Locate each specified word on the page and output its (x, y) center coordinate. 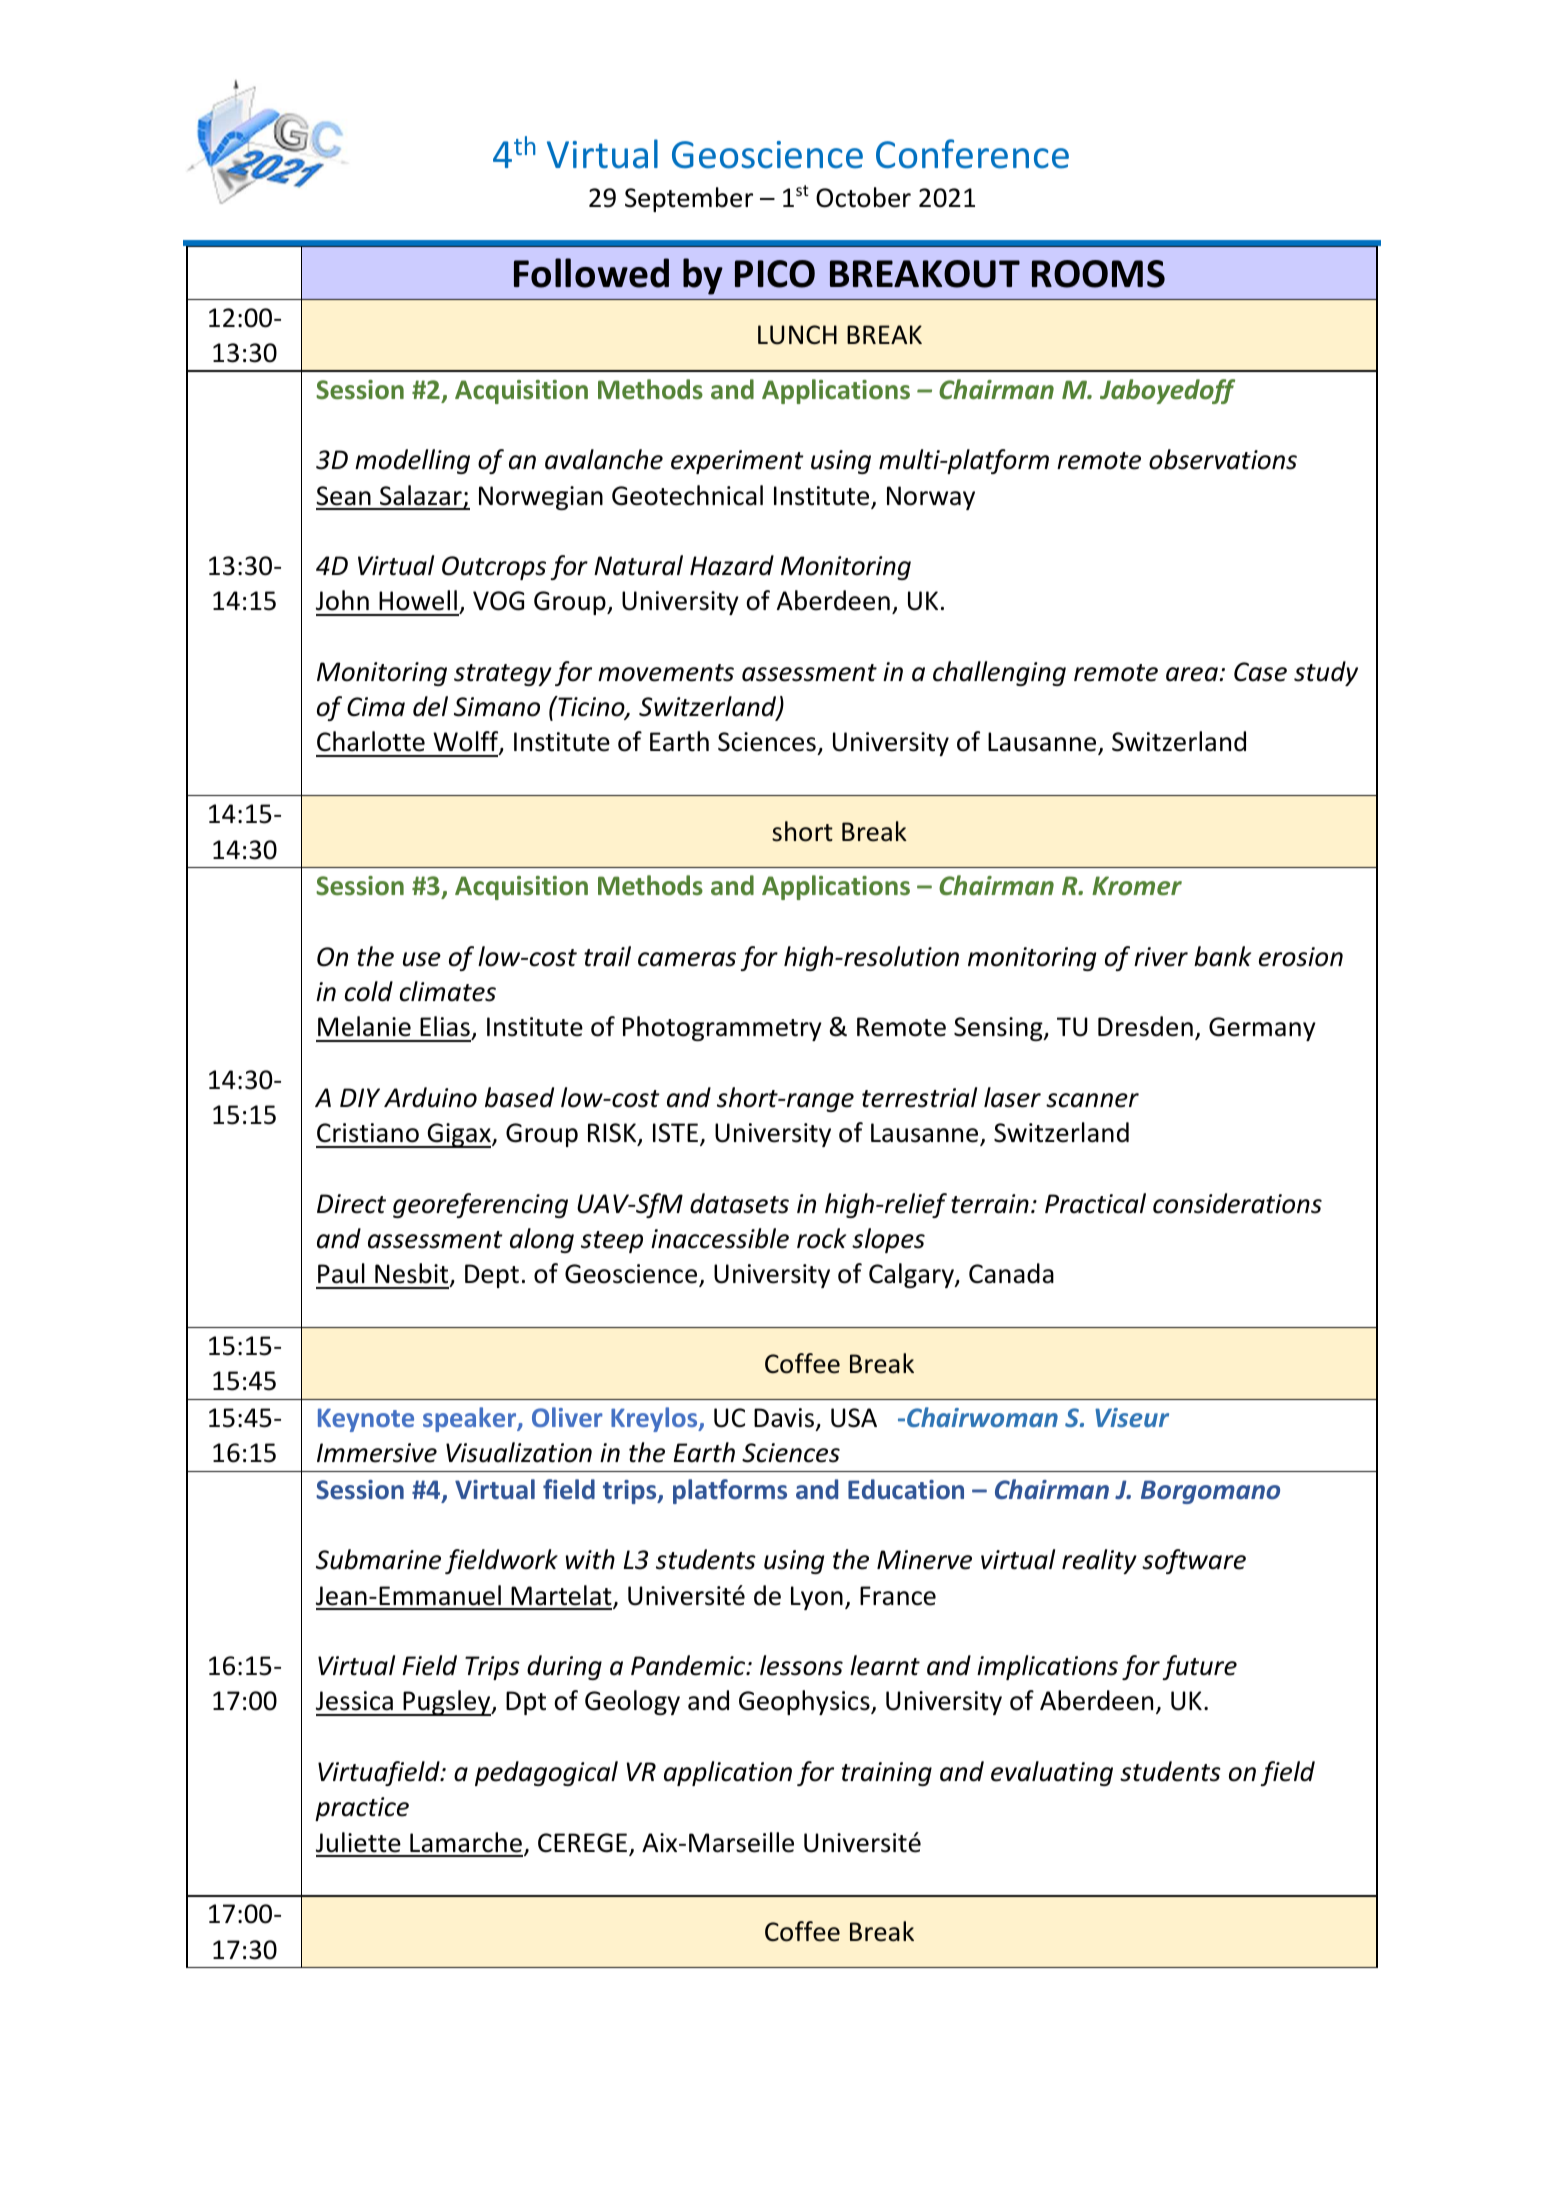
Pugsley (447, 1703)
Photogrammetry (722, 1028)
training (887, 1774)
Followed (591, 273)
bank (1222, 956)
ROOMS (1098, 274)
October (863, 197)
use (422, 959)
